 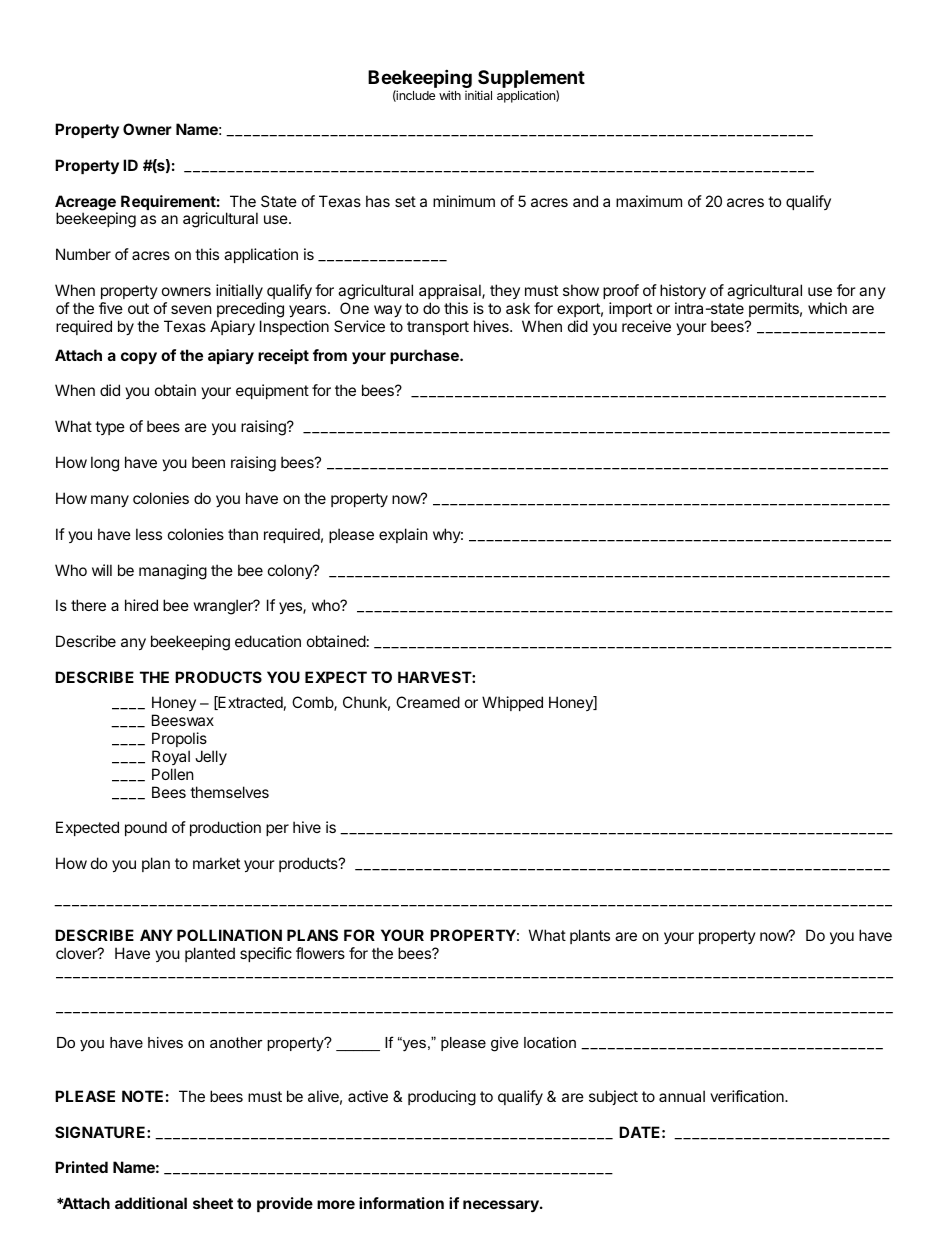 I want to click on additional, so click(x=151, y=1203).
